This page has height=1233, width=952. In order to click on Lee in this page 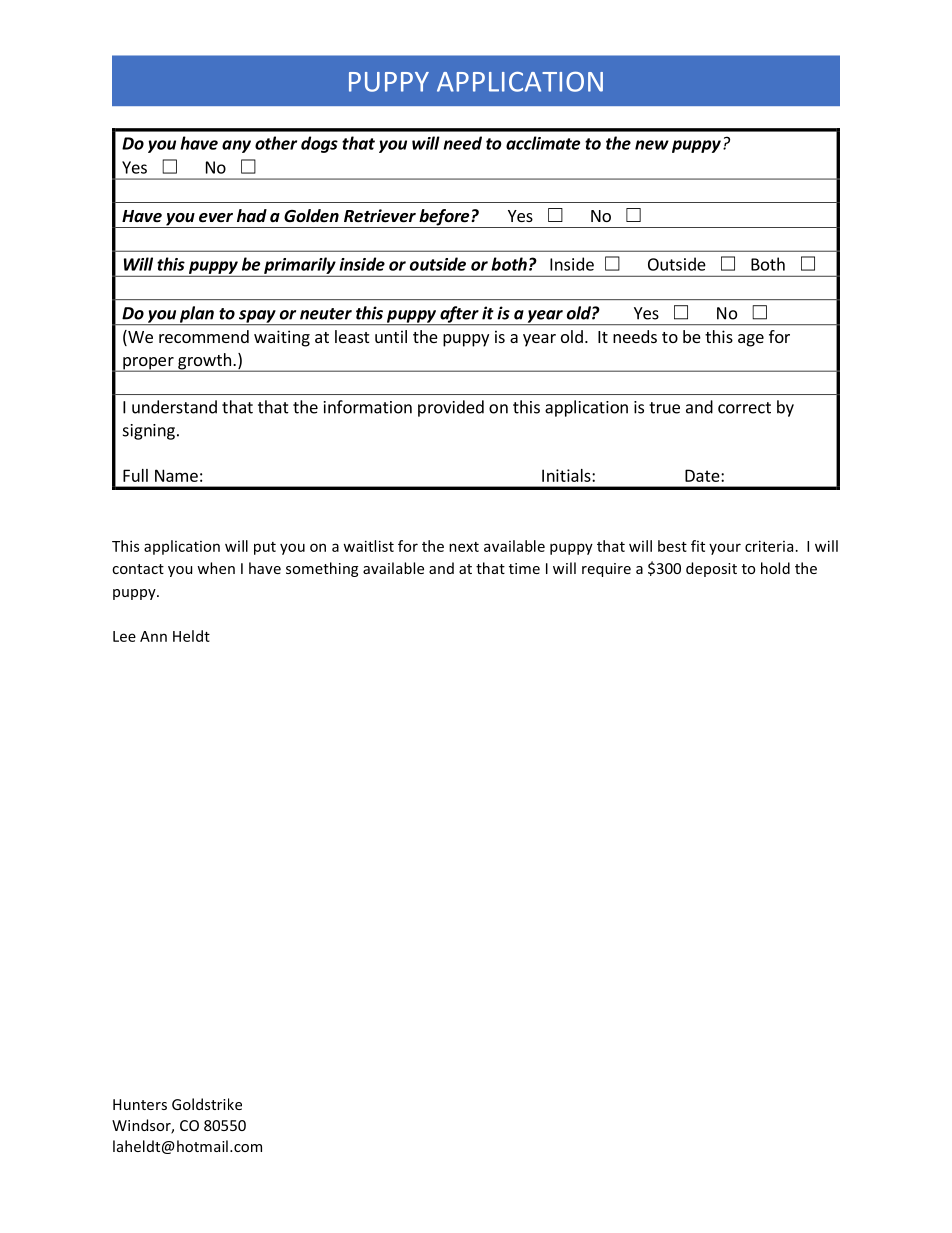, I will do `click(124, 636)`.
